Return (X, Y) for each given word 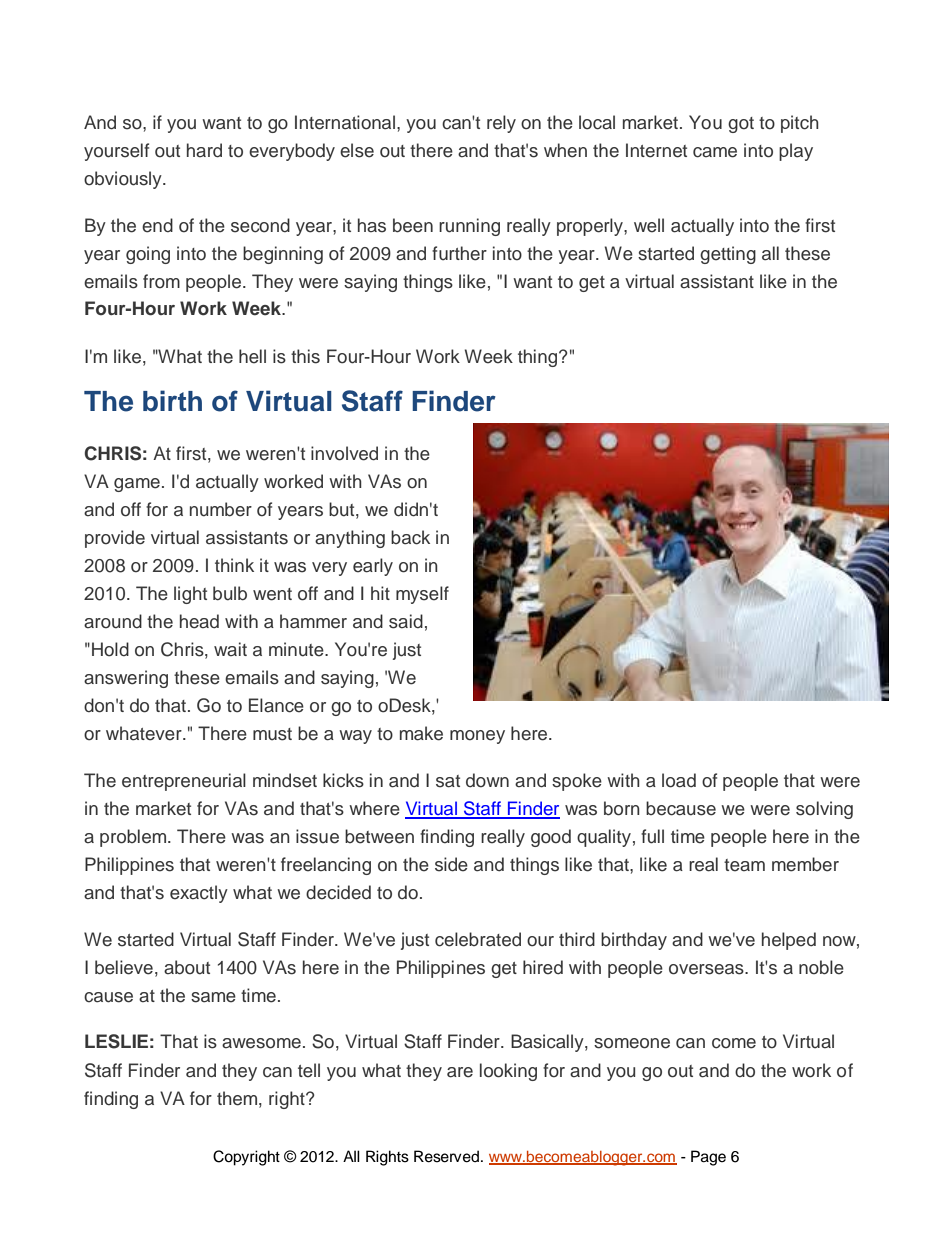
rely (501, 124)
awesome (261, 1043)
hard (204, 150)
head (199, 621)
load (679, 780)
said (406, 621)
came (715, 152)
